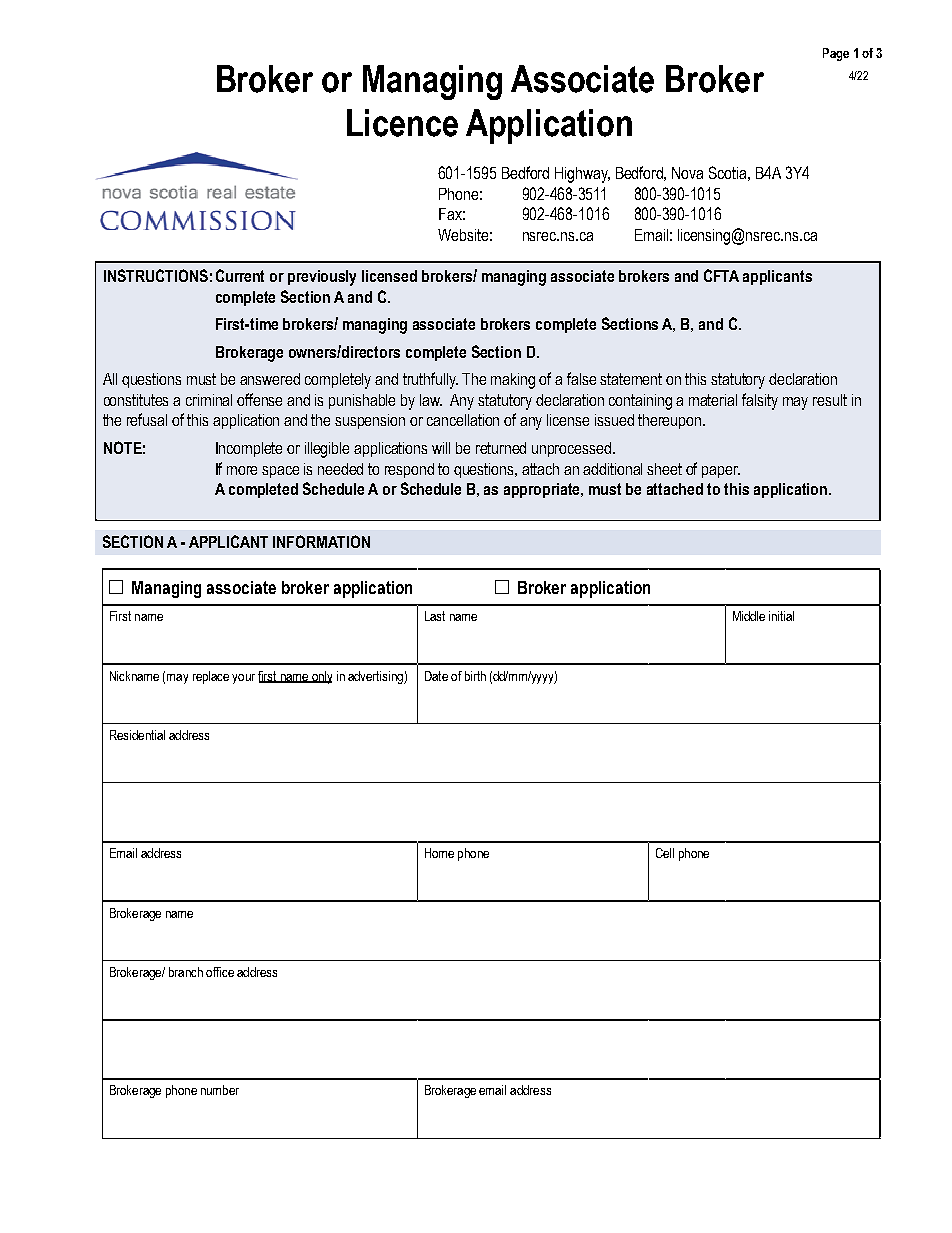 The width and height of the screenshot is (952, 1233). Describe the element at coordinates (220, 1090) in the screenshot. I see `number` at that location.
